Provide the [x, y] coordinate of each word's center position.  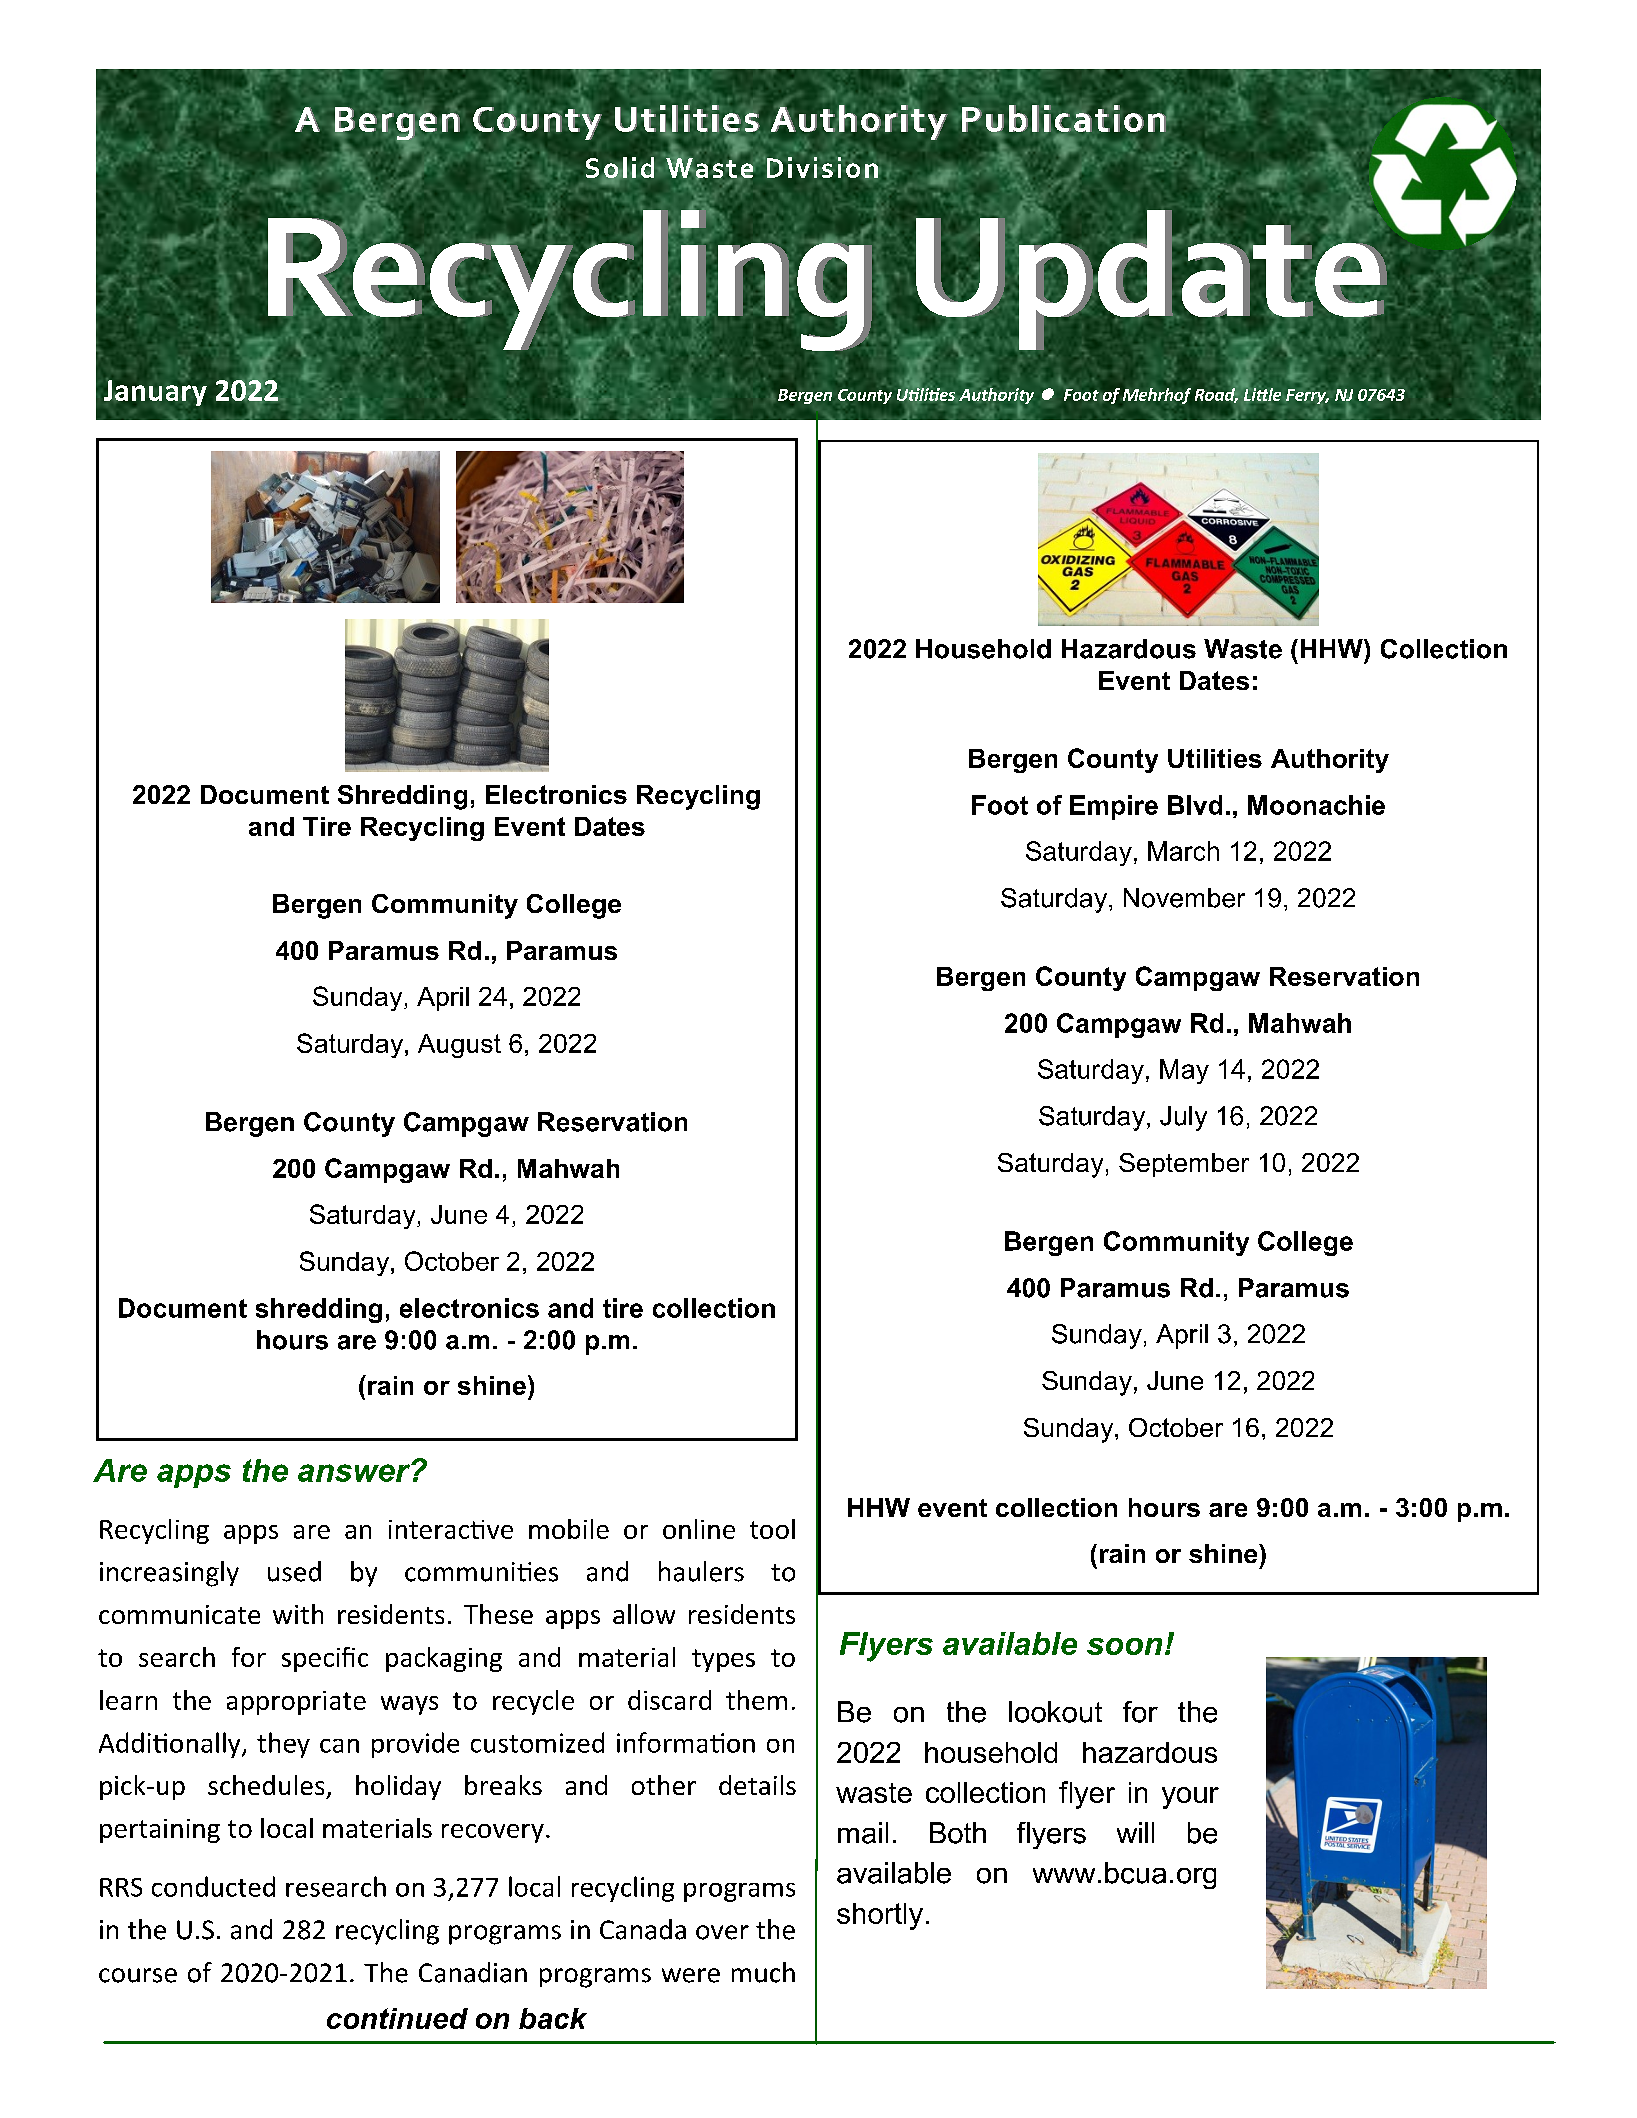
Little [1261, 393]
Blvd [1195, 805]
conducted [213, 1886]
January [155, 393]
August [459, 1046]
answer [355, 1472]
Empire [1114, 807]
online [699, 1529]
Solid [620, 169]
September [1184, 1165]
